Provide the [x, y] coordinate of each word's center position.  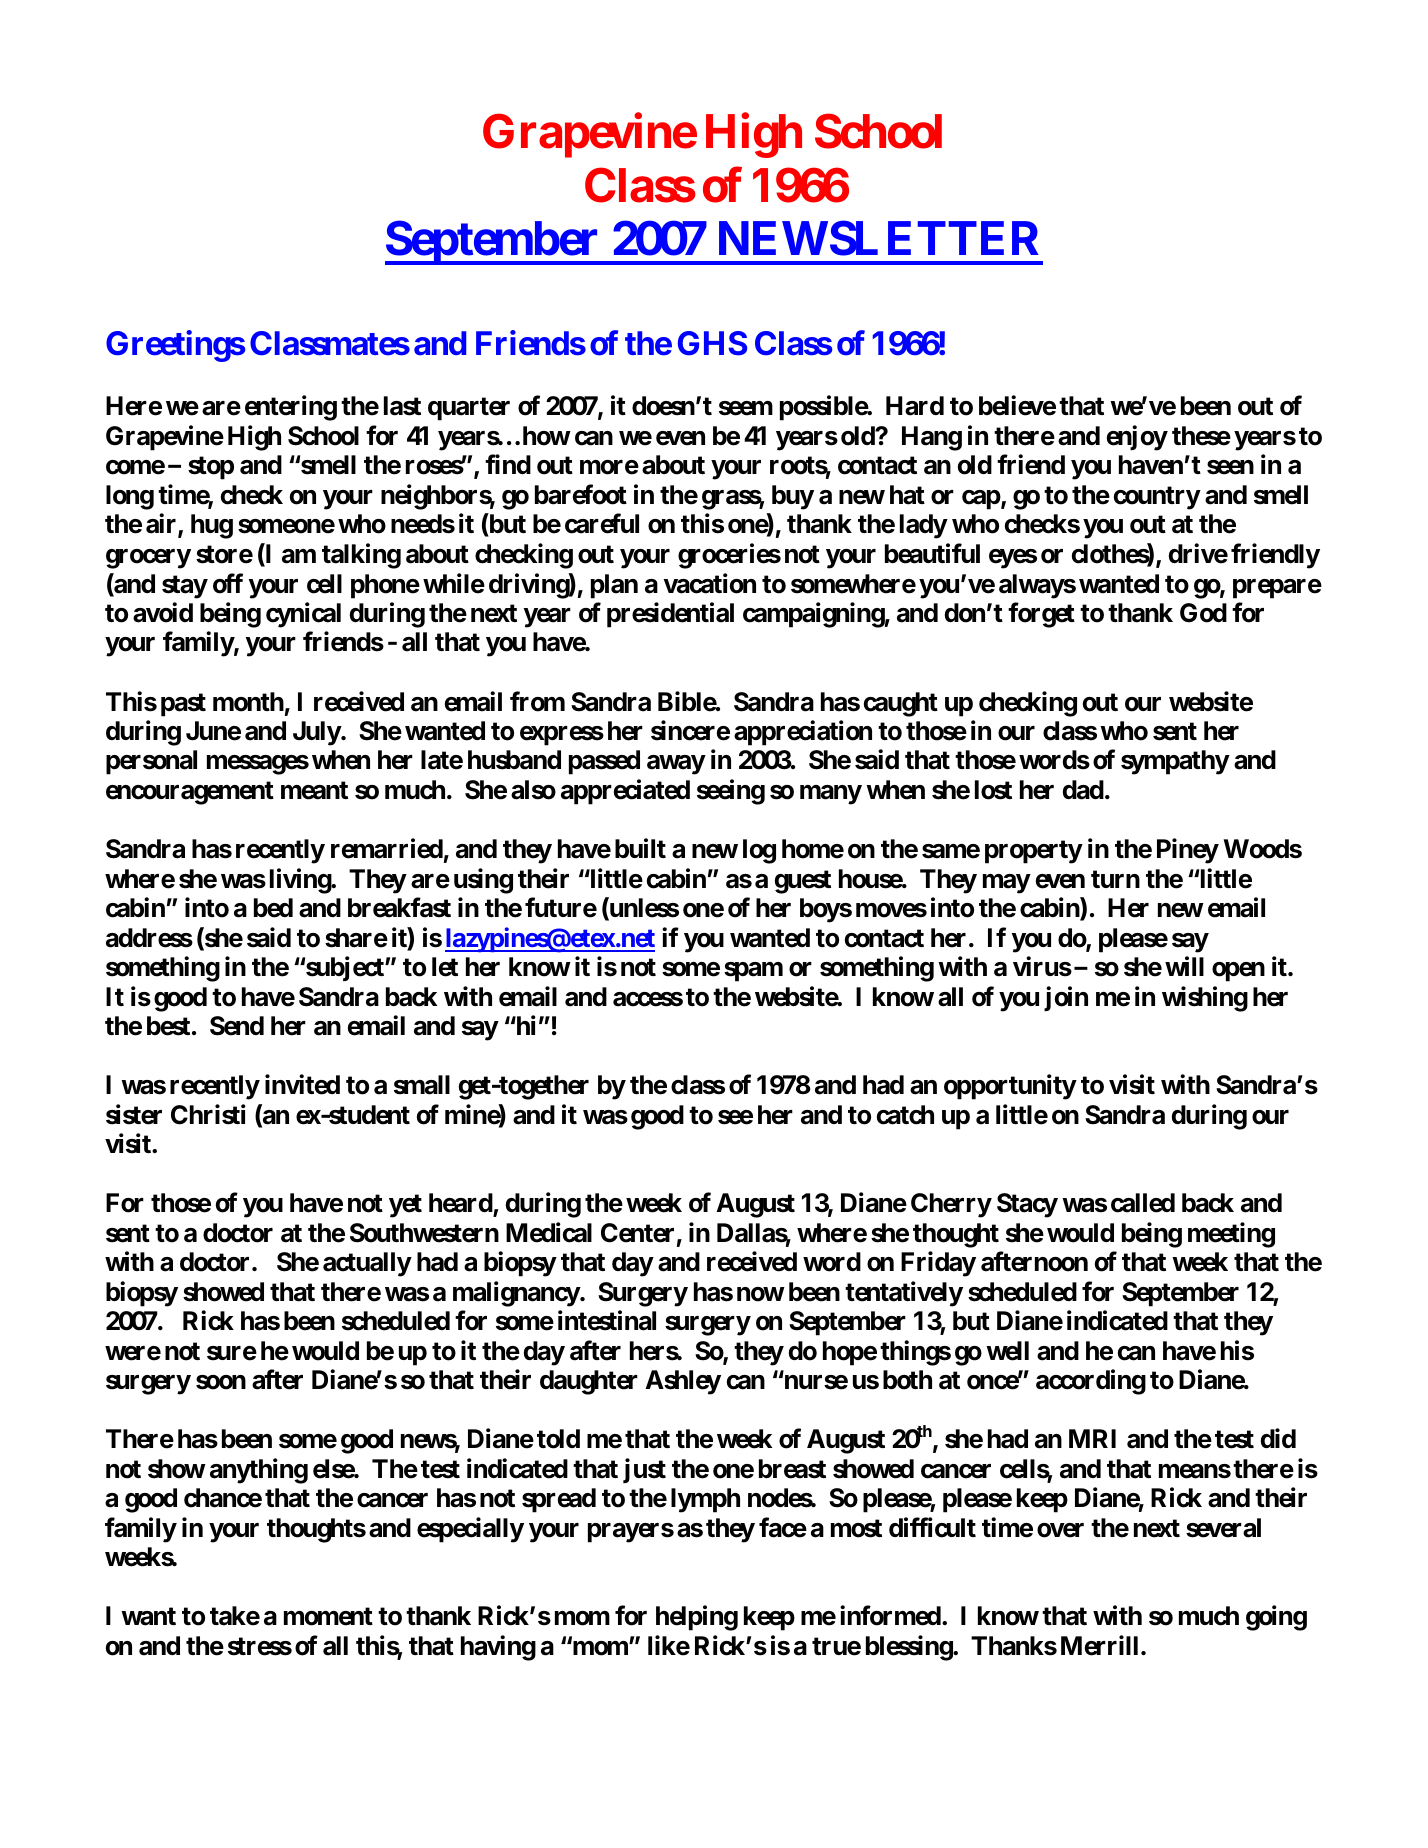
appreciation [803, 733]
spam [753, 972]
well [1007, 1351]
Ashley [683, 1382]
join [1066, 999]
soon [221, 1382]
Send [237, 1026]
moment [328, 1616]
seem [746, 408]
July [317, 733]
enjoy [1137, 438]
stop [211, 468]
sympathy [1175, 762]
